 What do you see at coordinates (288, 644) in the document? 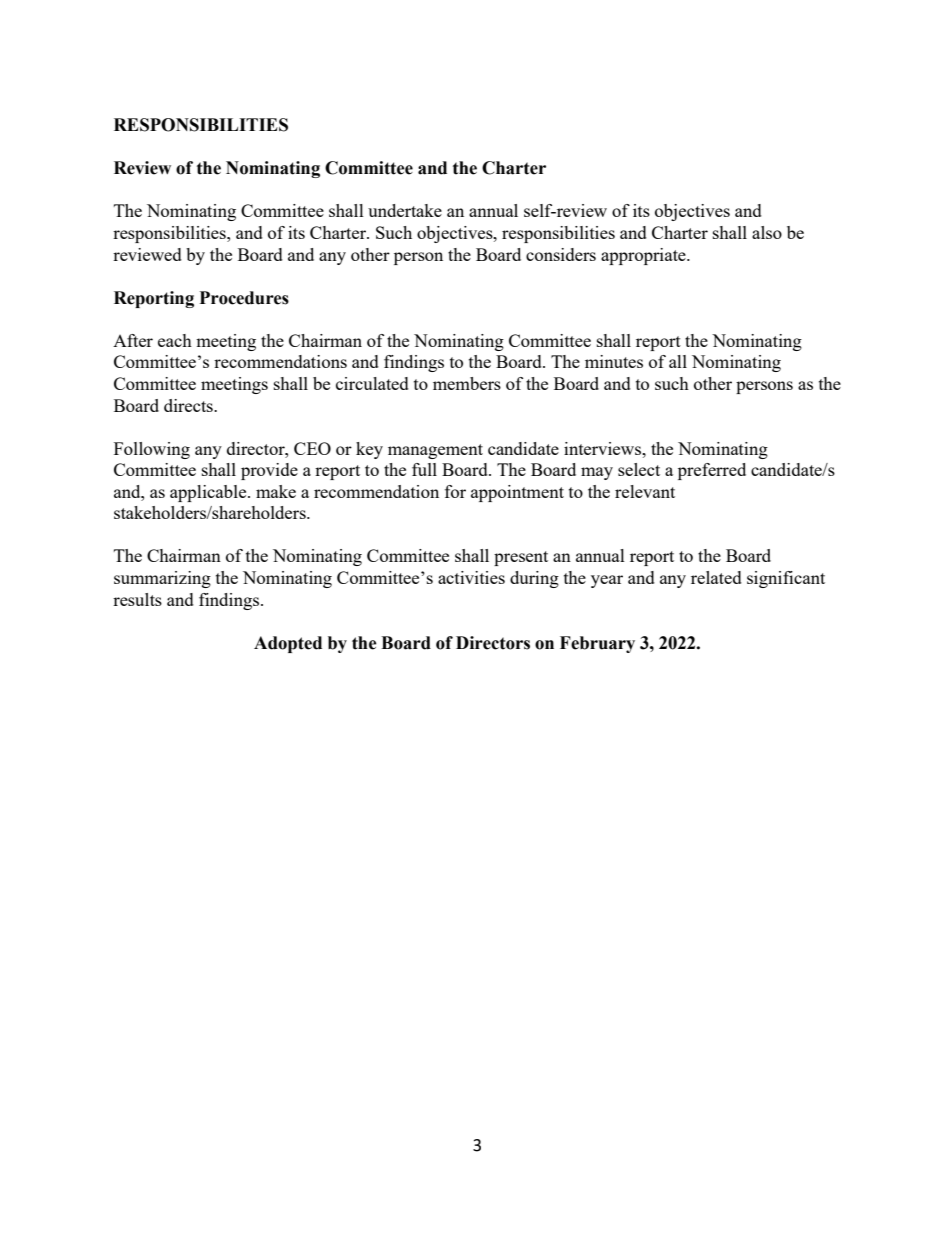
I see `Adopted` at bounding box center [288, 644].
